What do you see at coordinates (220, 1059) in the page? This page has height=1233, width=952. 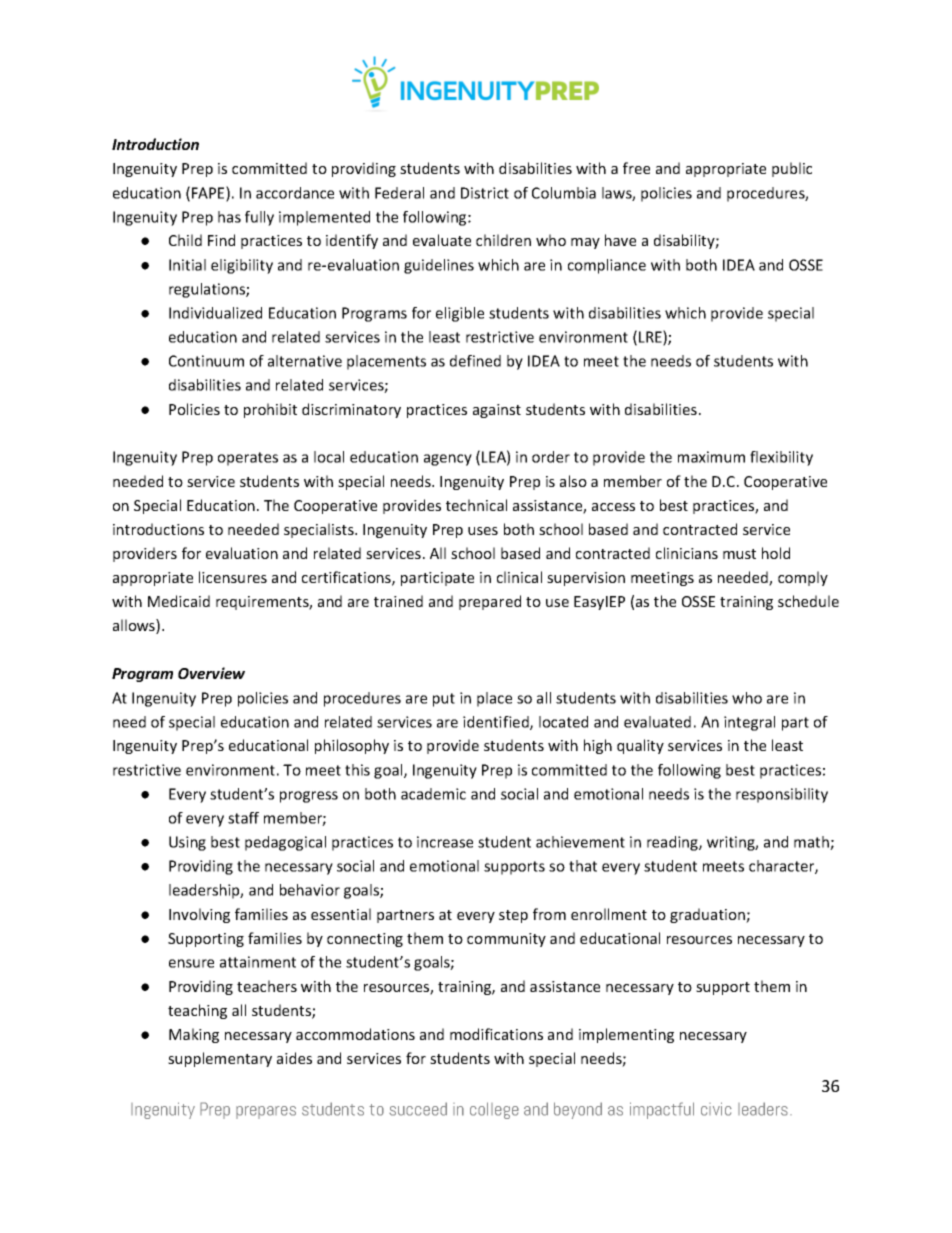 I see `supplementary` at bounding box center [220, 1059].
